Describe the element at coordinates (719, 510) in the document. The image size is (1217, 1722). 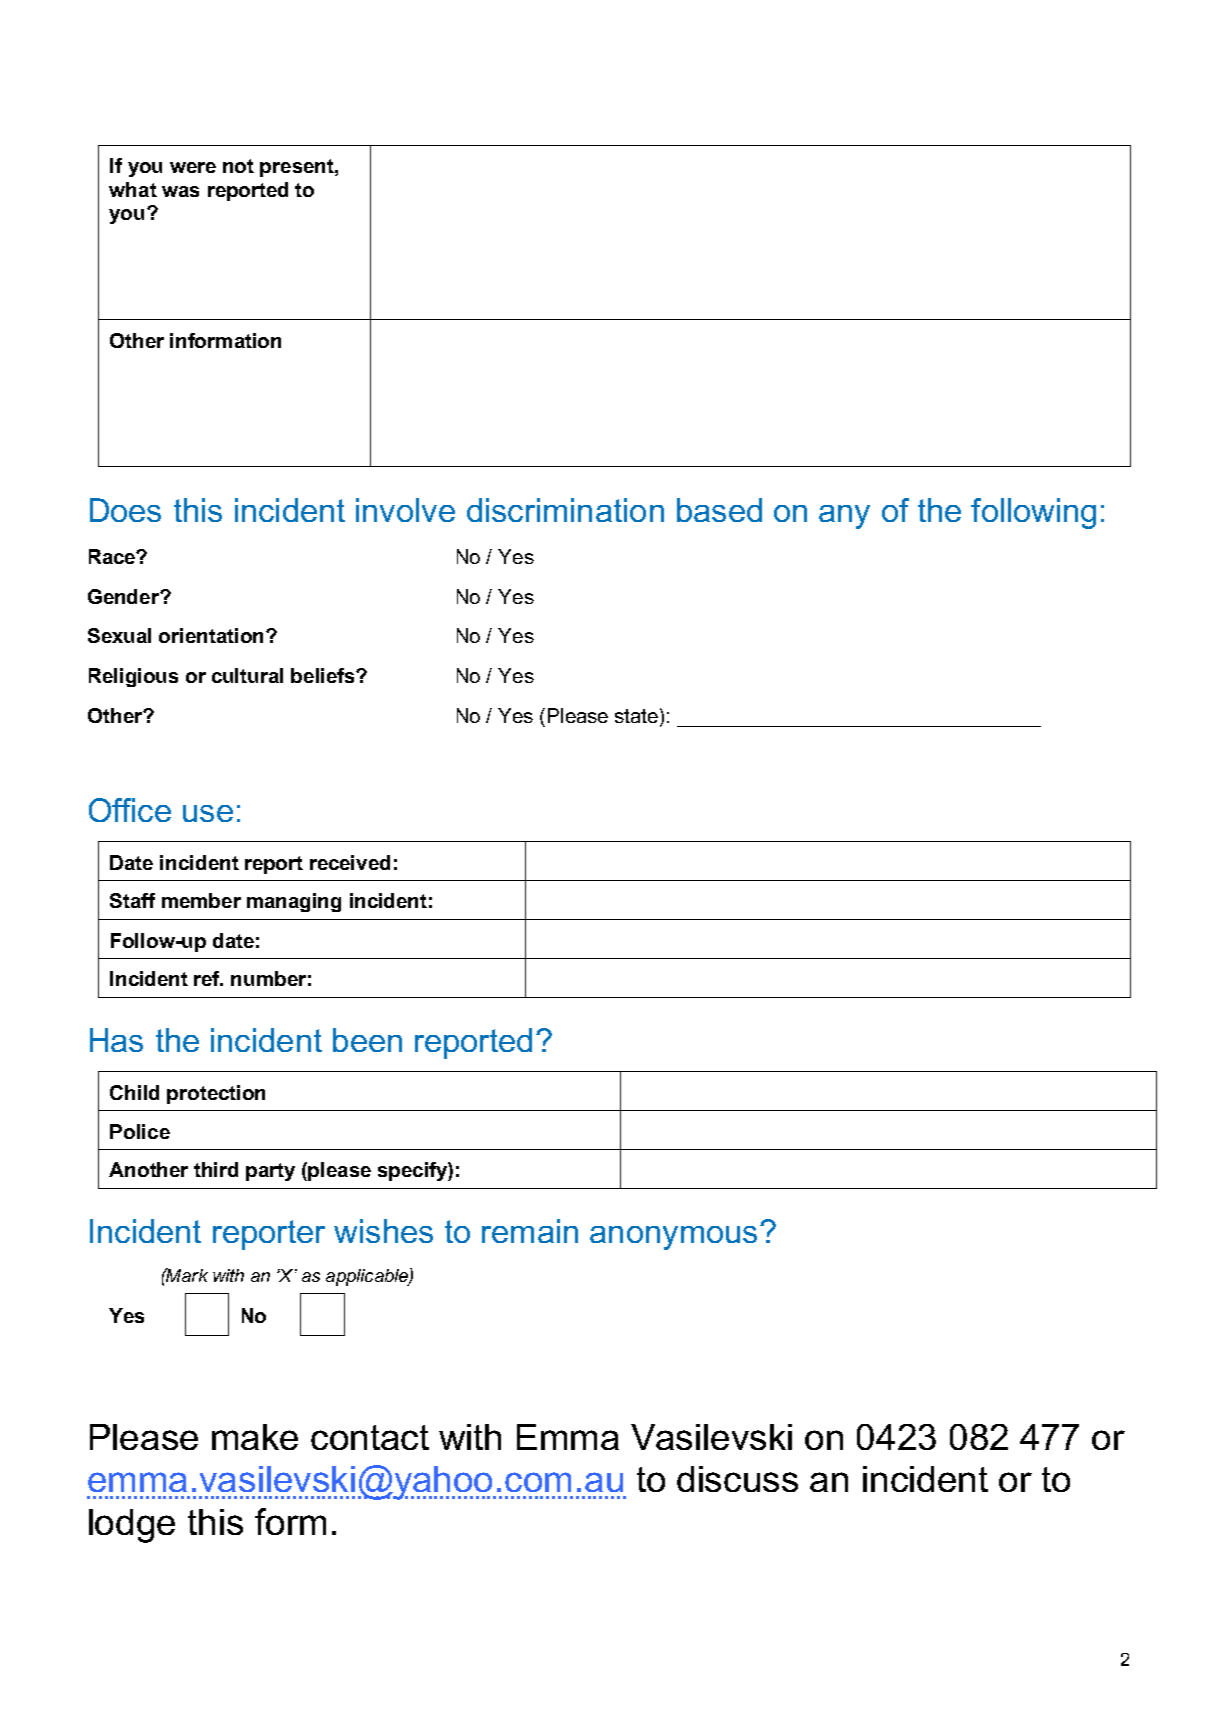
I see `based` at that location.
